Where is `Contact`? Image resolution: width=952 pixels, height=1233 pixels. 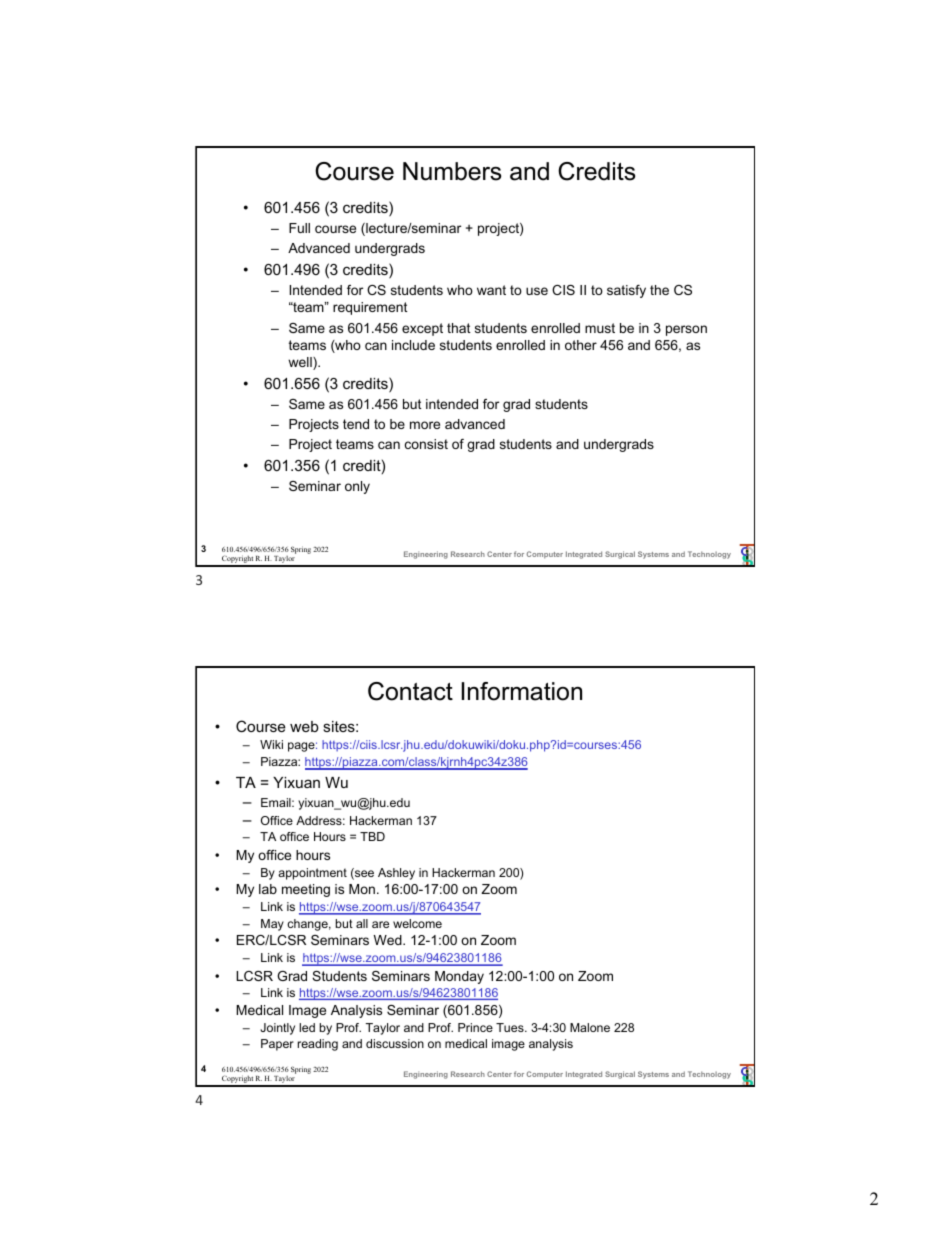
Contact is located at coordinates (410, 691).
